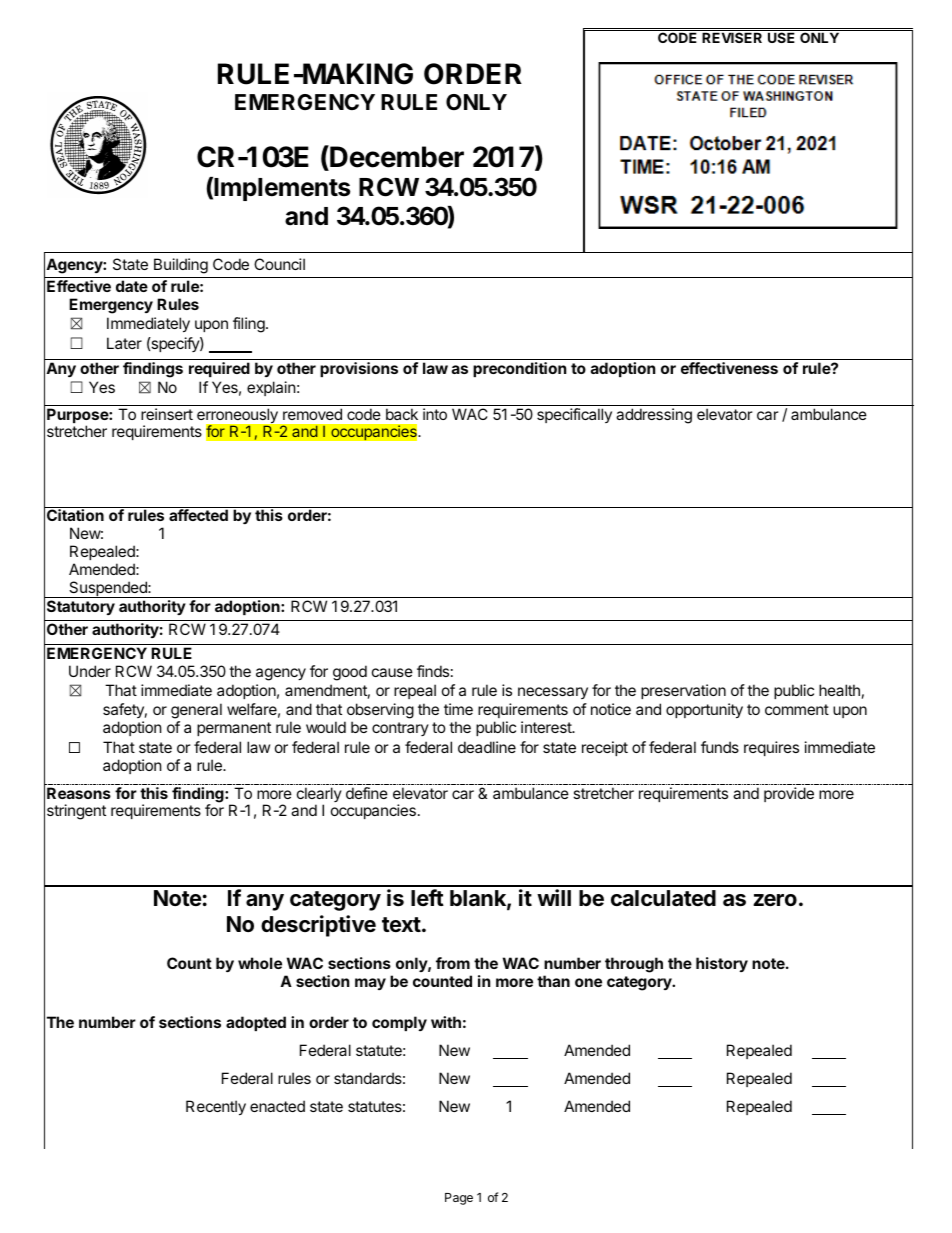 The height and width of the screenshot is (1233, 952). I want to click on stringent, so click(76, 812).
